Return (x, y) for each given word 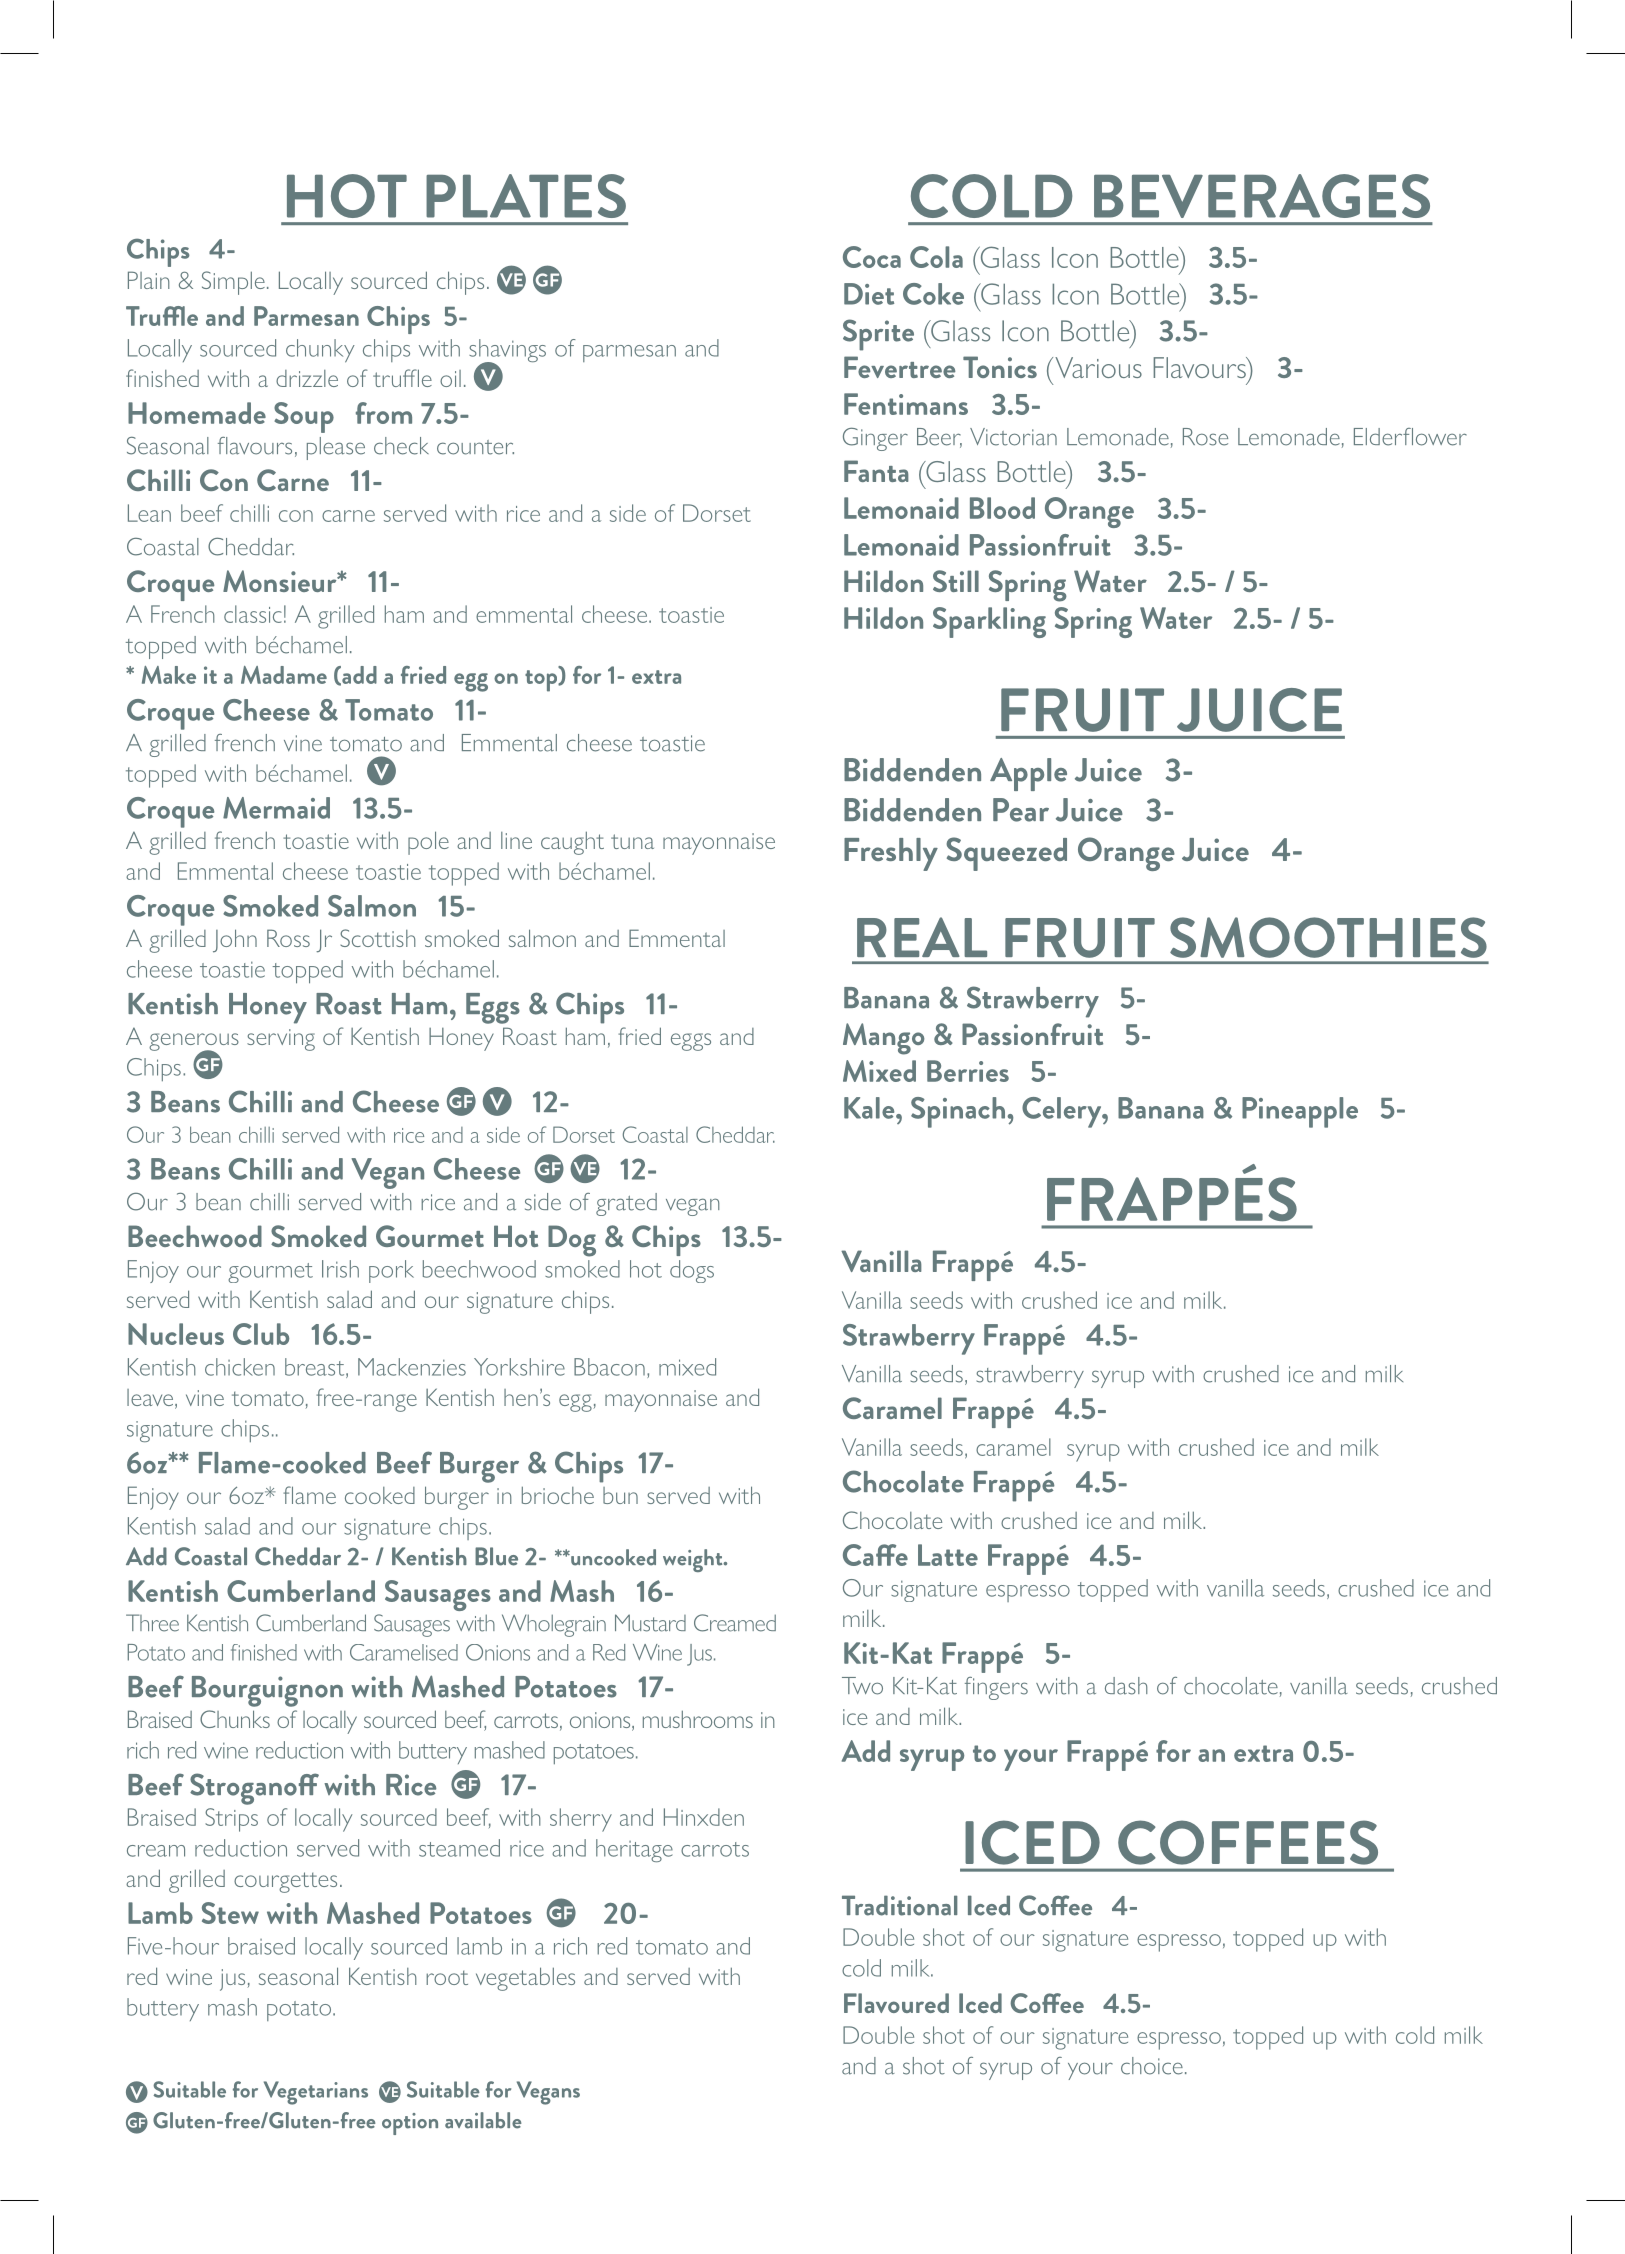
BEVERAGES (1262, 196)
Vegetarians (316, 2093)
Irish (340, 1269)
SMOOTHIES (1328, 937)
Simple (233, 283)
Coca (872, 257)
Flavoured (896, 2003)
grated (626, 1204)
